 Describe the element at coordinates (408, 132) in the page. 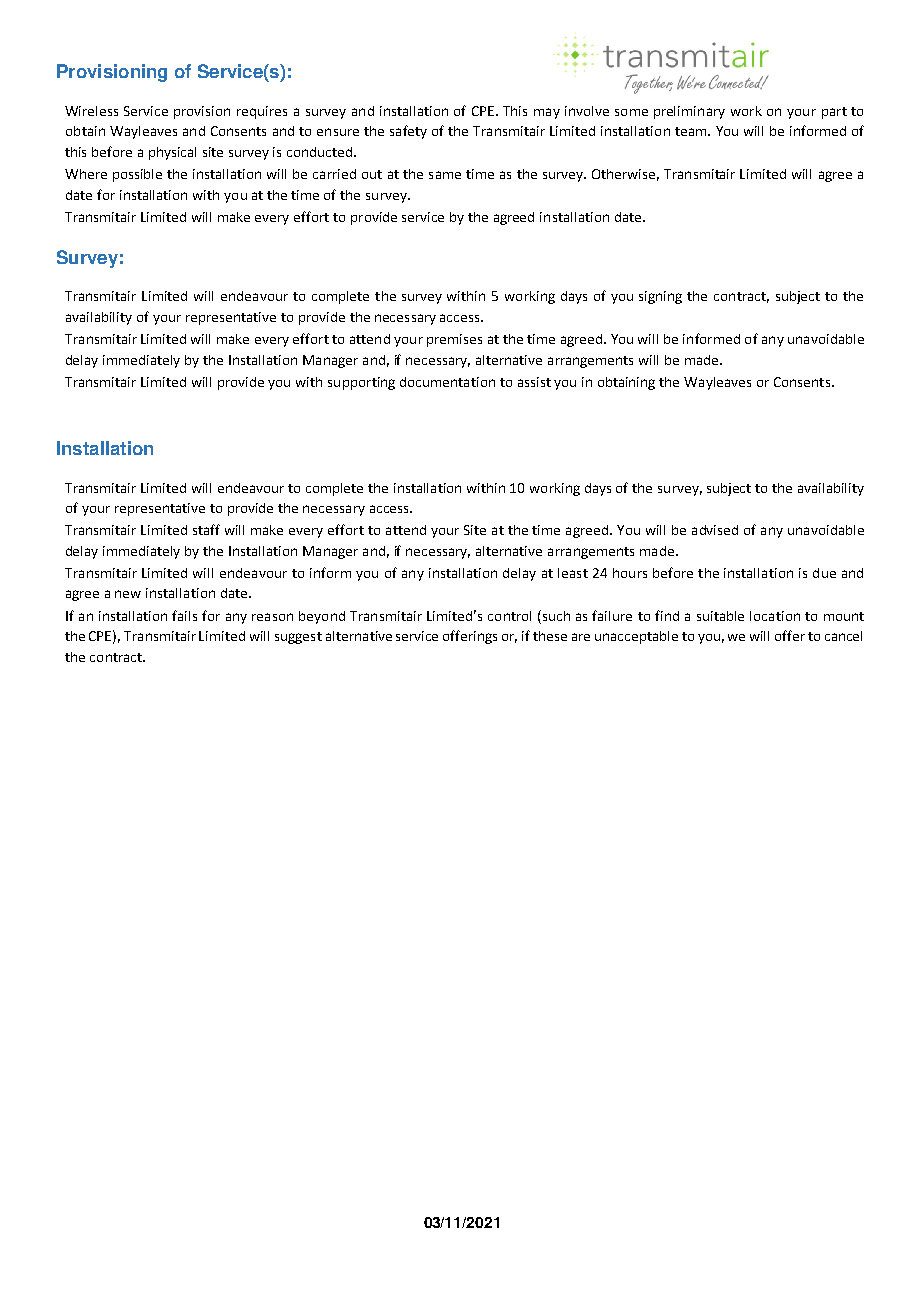

I see `safety` at that location.
